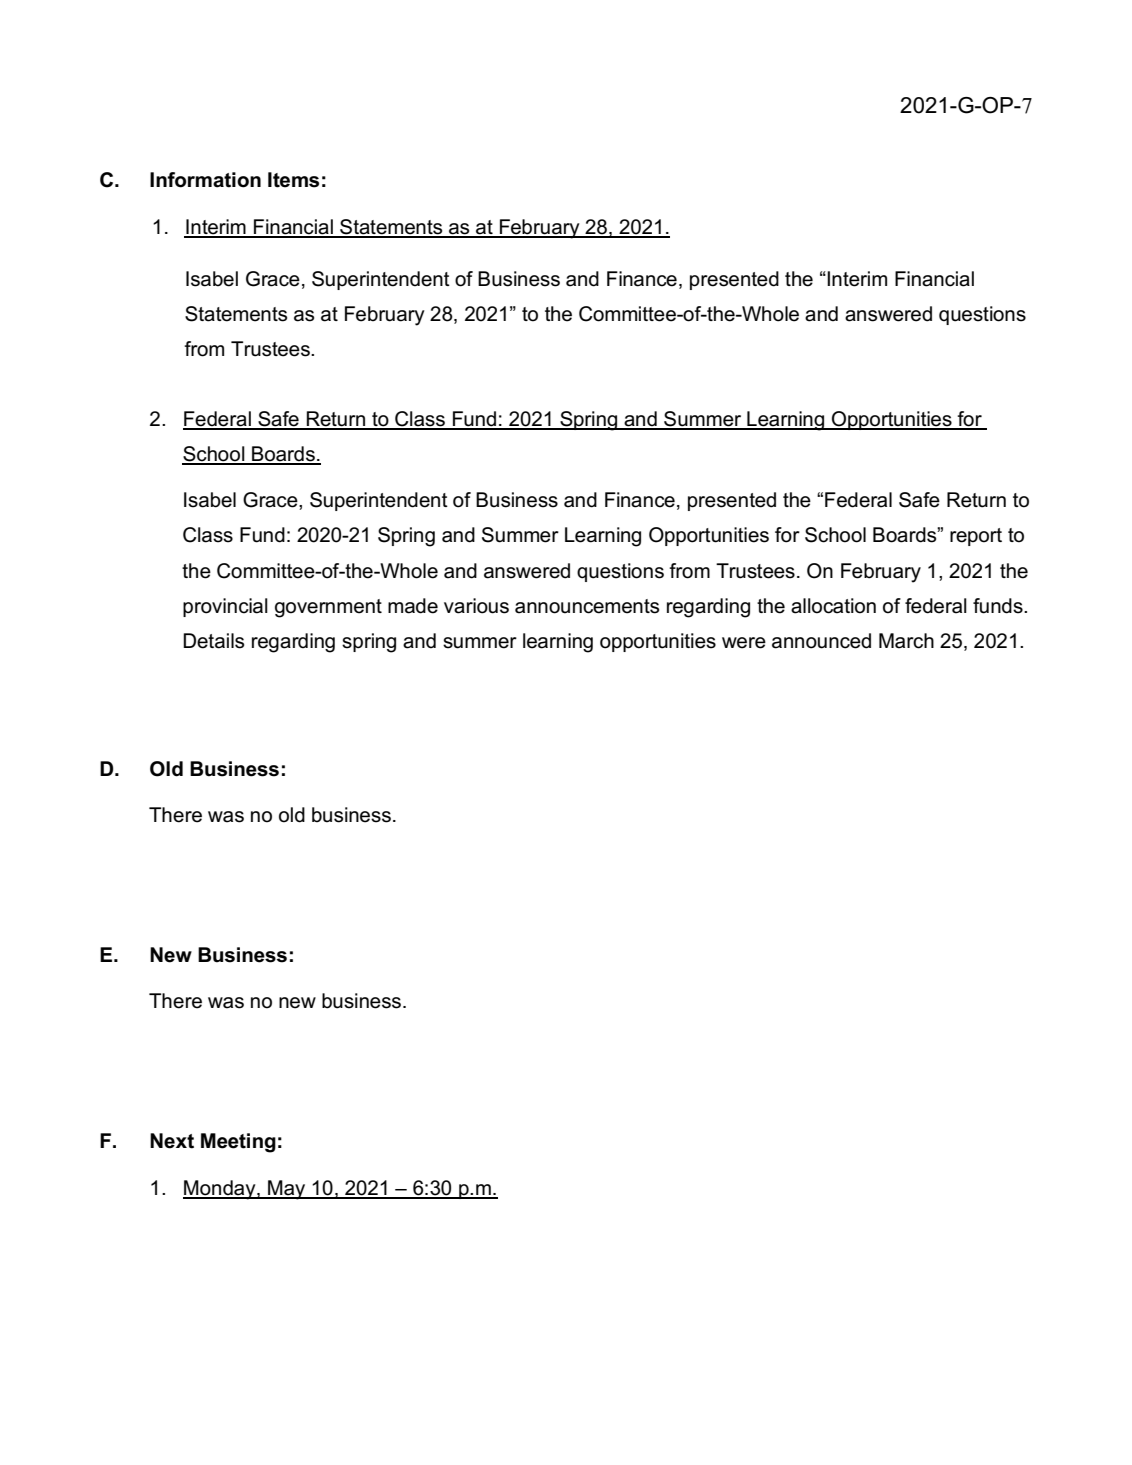 This image has height=1465, width=1132. Describe the element at coordinates (225, 607) in the image. I see `provincial` at that location.
